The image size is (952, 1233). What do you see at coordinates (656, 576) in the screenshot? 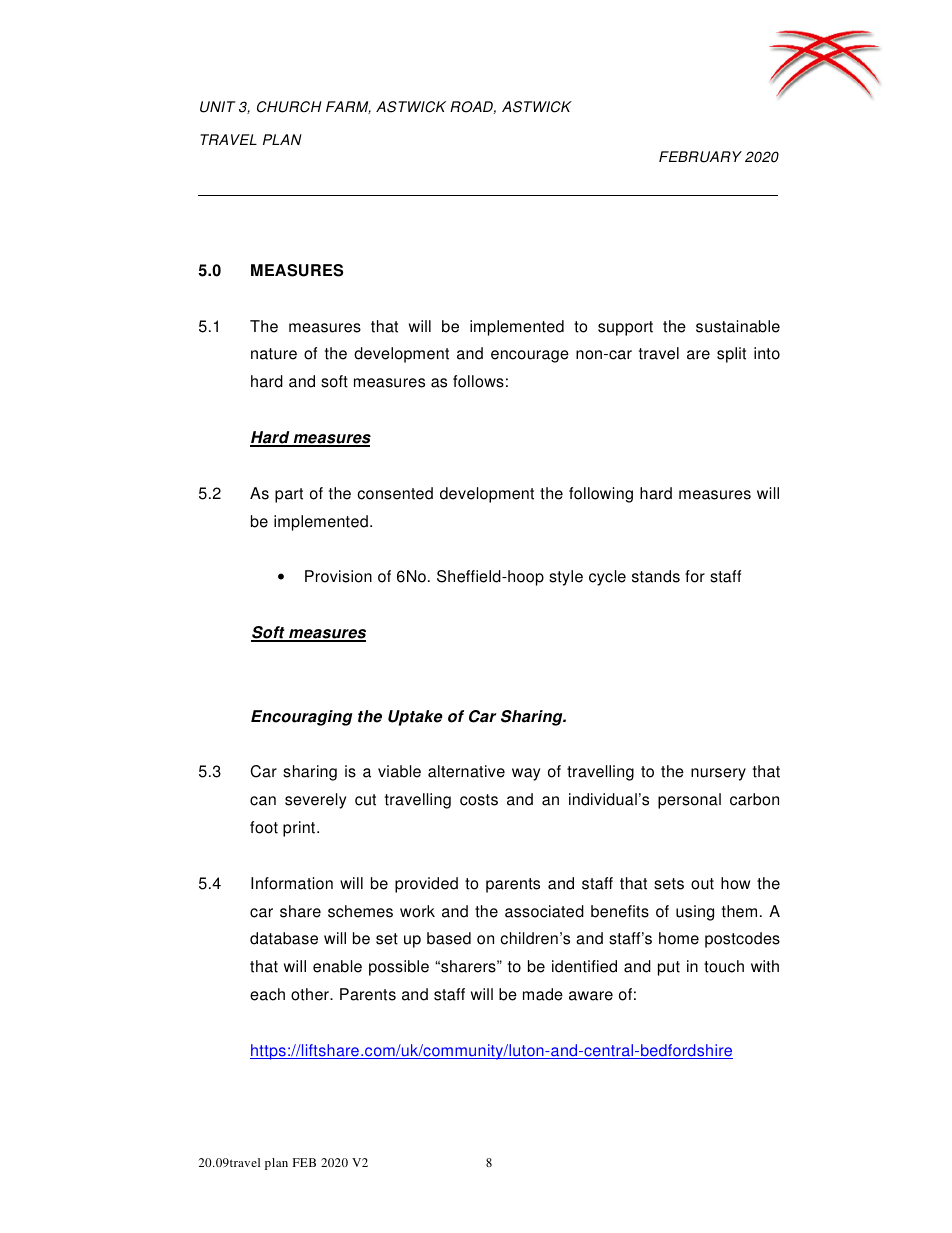
I see `stands` at bounding box center [656, 576].
